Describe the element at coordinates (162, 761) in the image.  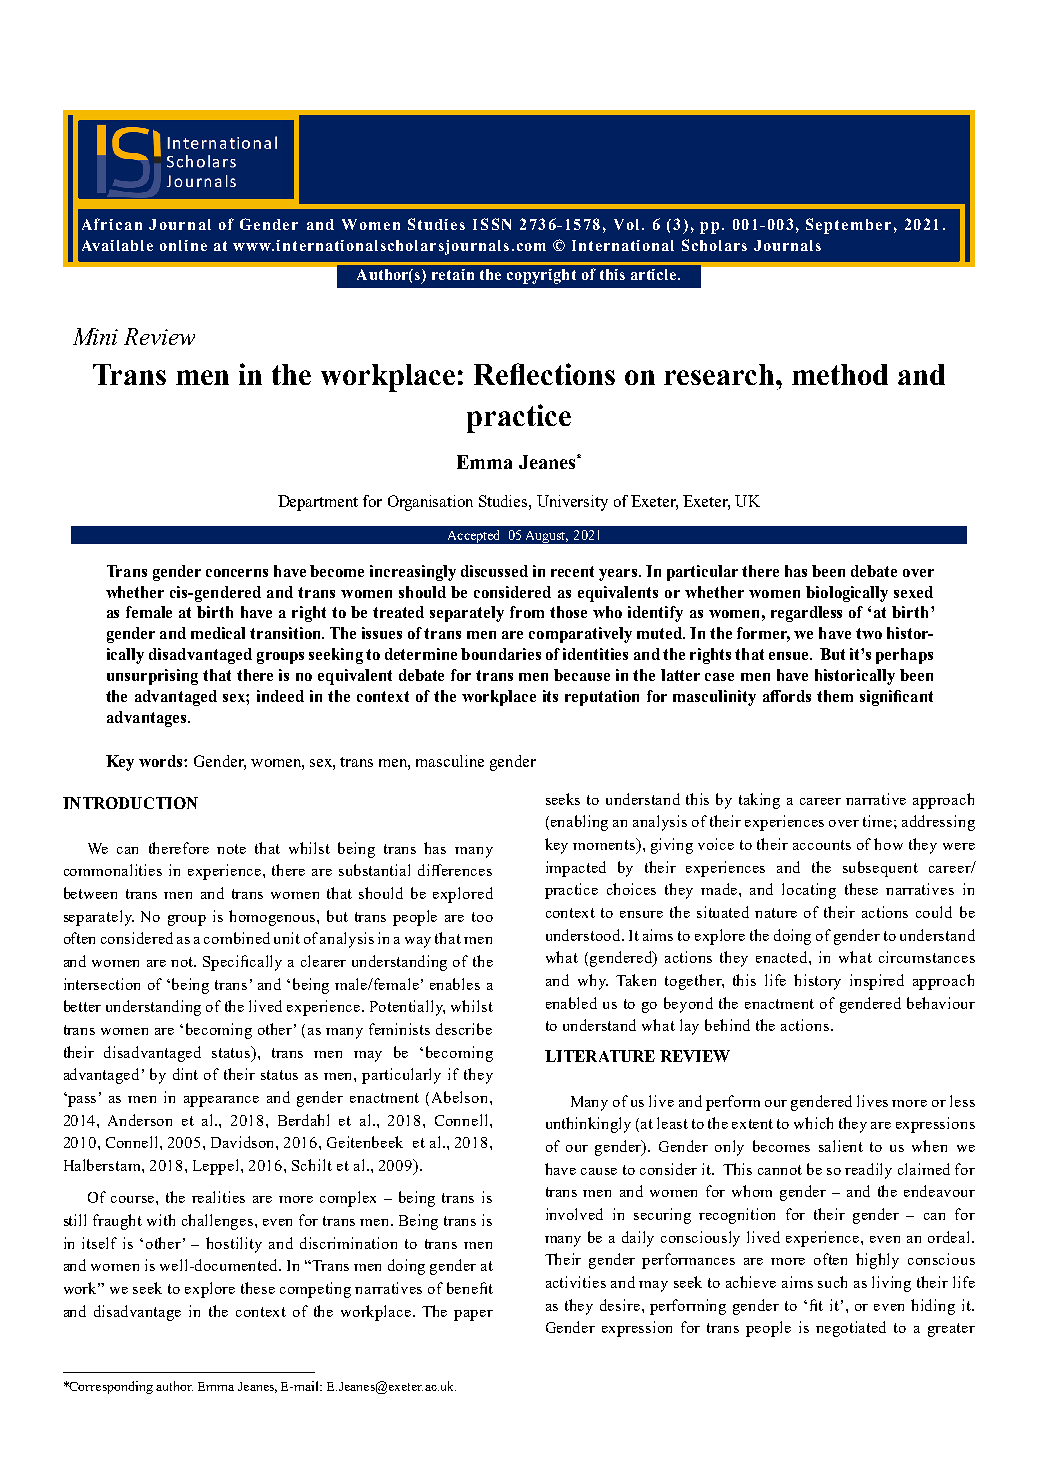
I see `words` at that location.
